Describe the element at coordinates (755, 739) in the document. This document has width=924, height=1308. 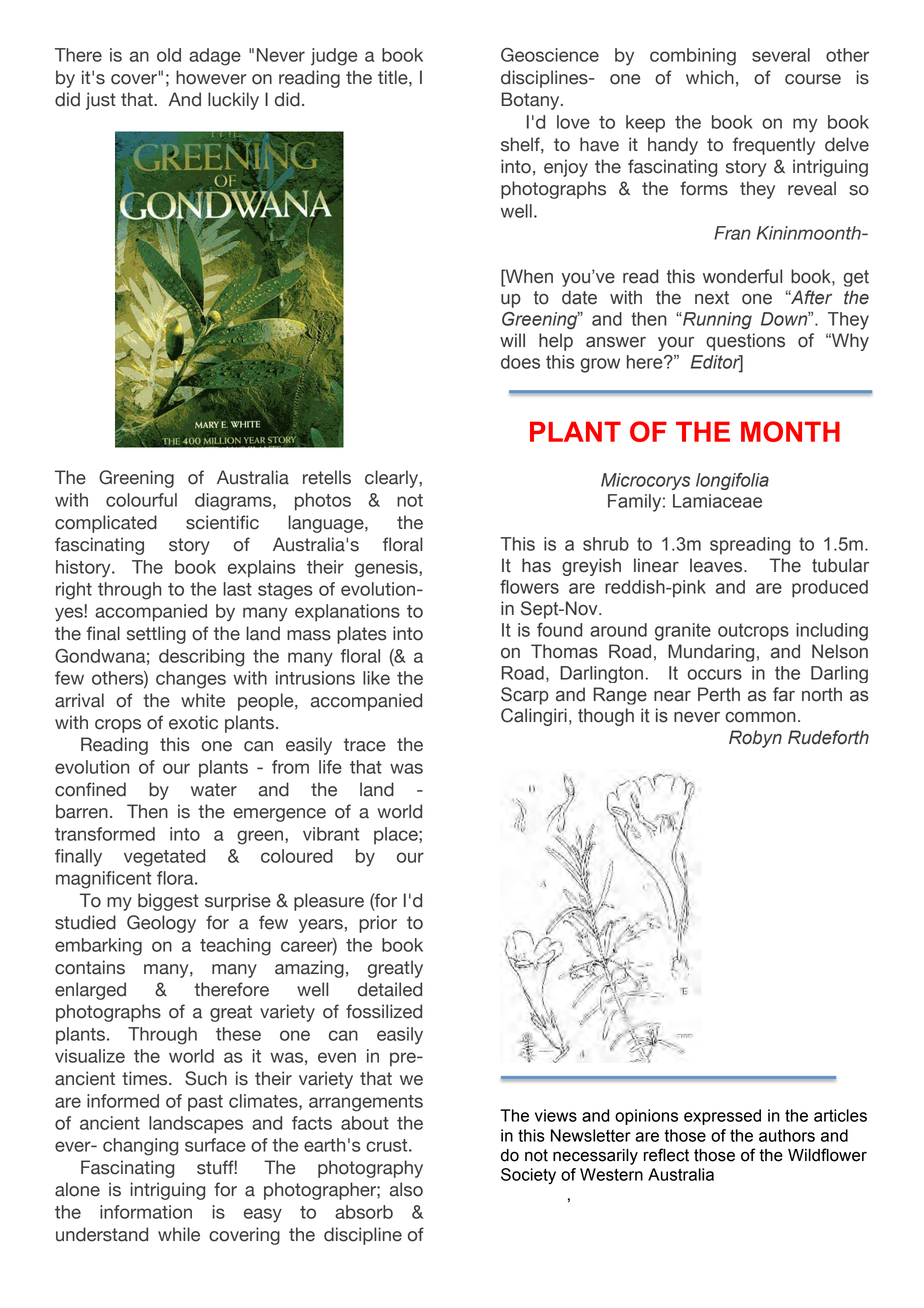
I see `Robyn` at that location.
